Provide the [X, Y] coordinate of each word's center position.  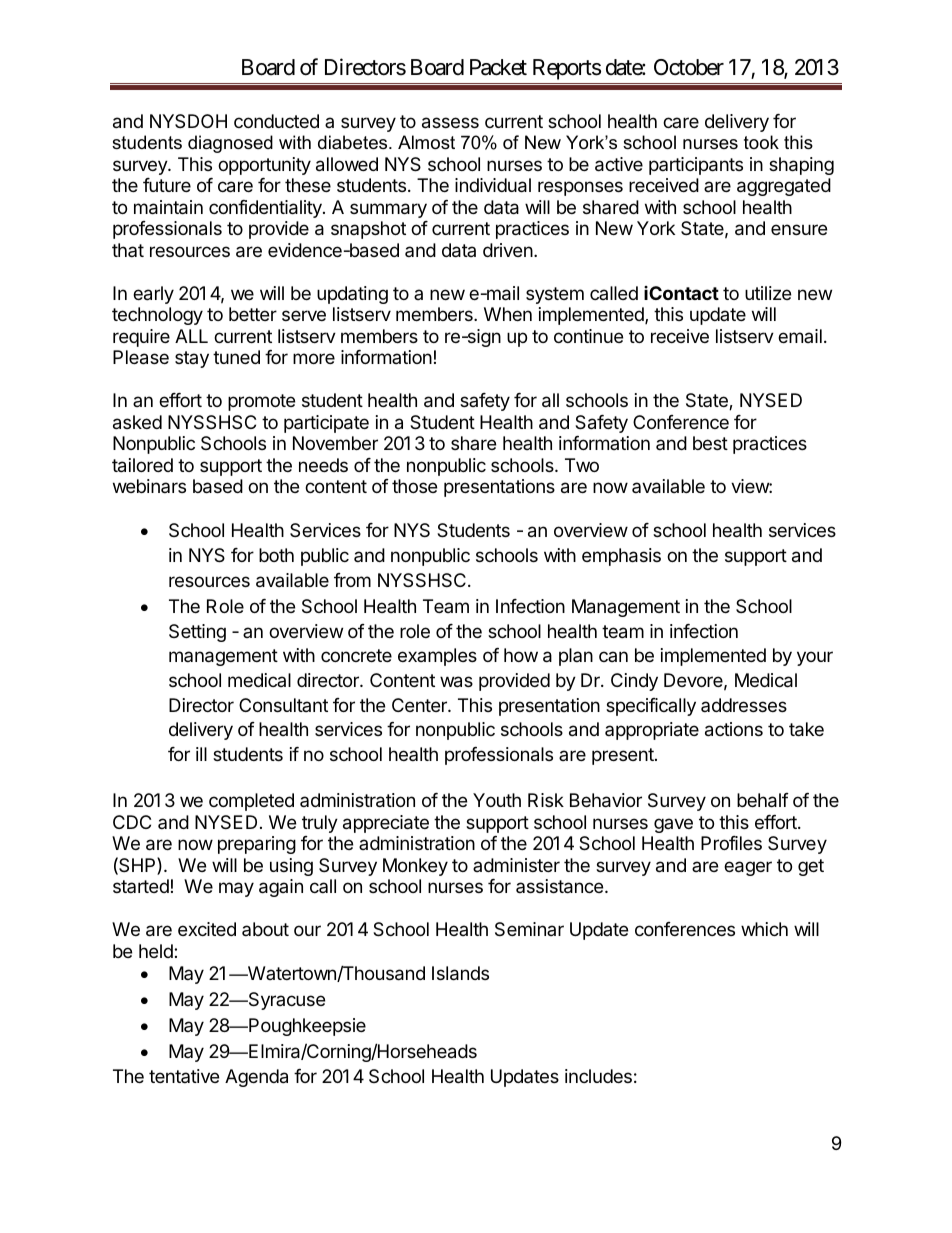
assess [450, 123]
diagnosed [230, 144]
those [414, 486]
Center [420, 705]
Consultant [283, 705]
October [689, 67]
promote [261, 402]
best [710, 443]
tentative [184, 1076]
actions [734, 729]
